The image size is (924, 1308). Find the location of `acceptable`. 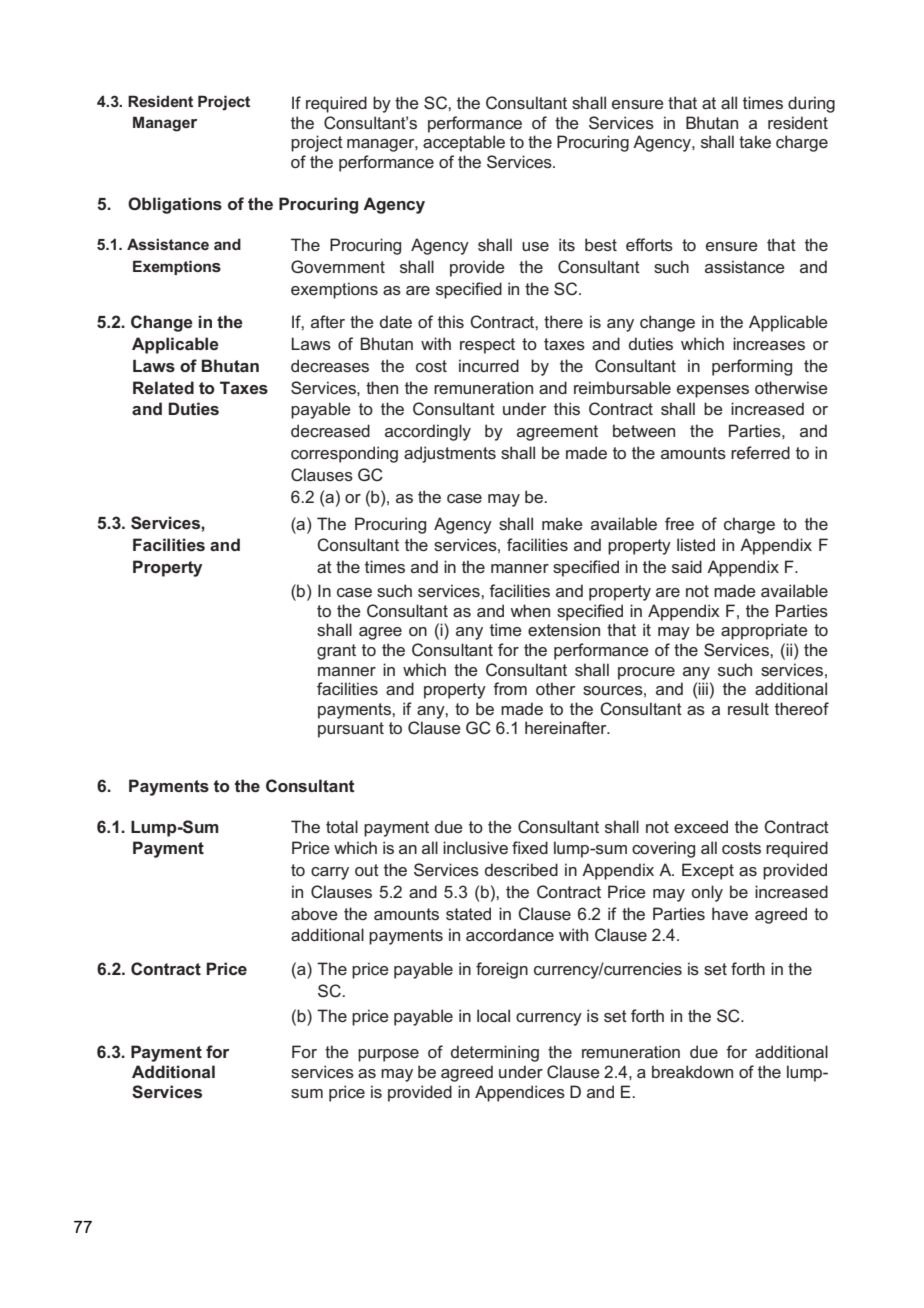

acceptable is located at coordinates (464, 143).
